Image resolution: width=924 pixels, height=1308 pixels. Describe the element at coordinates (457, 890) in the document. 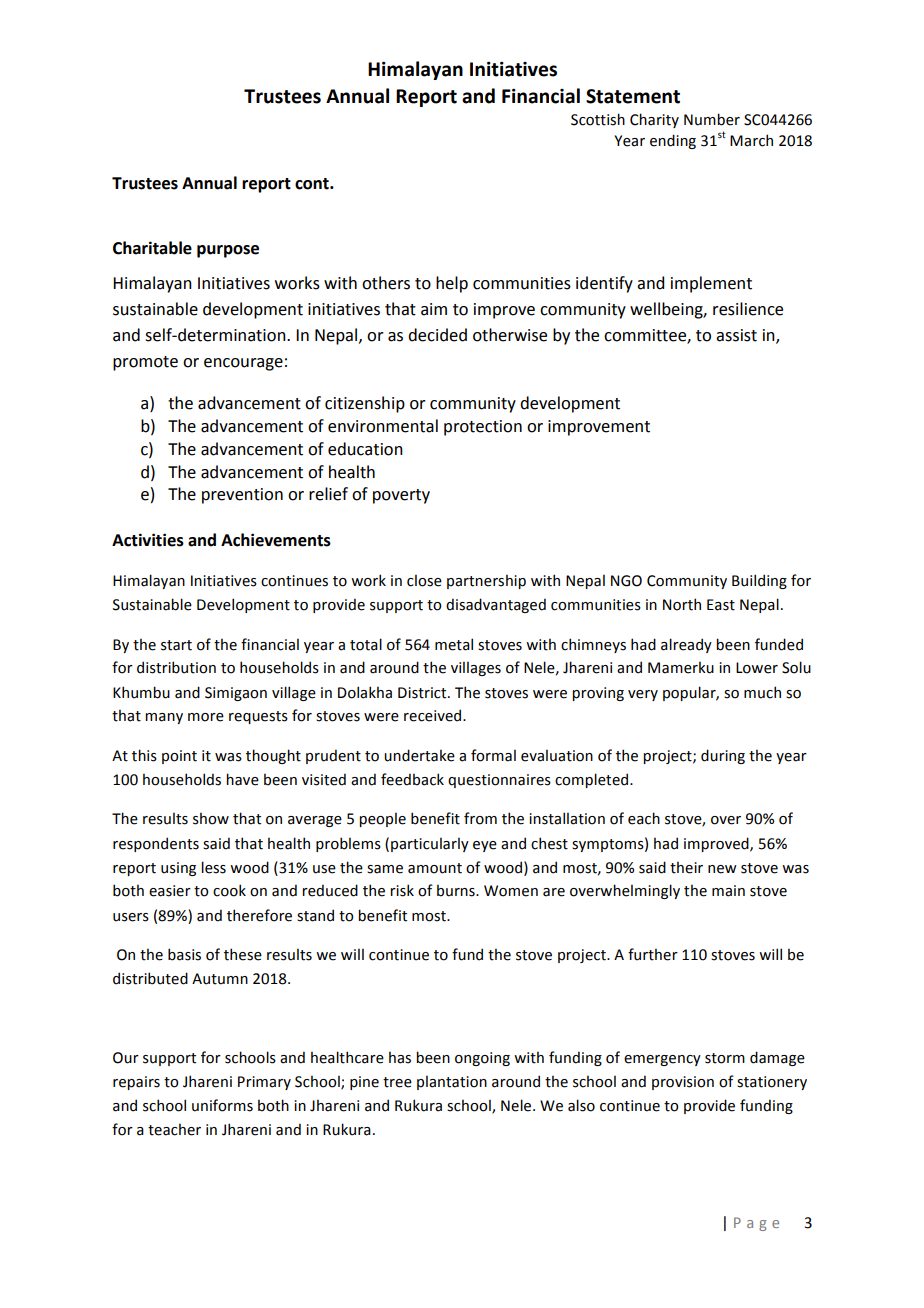

I see `burns` at that location.
